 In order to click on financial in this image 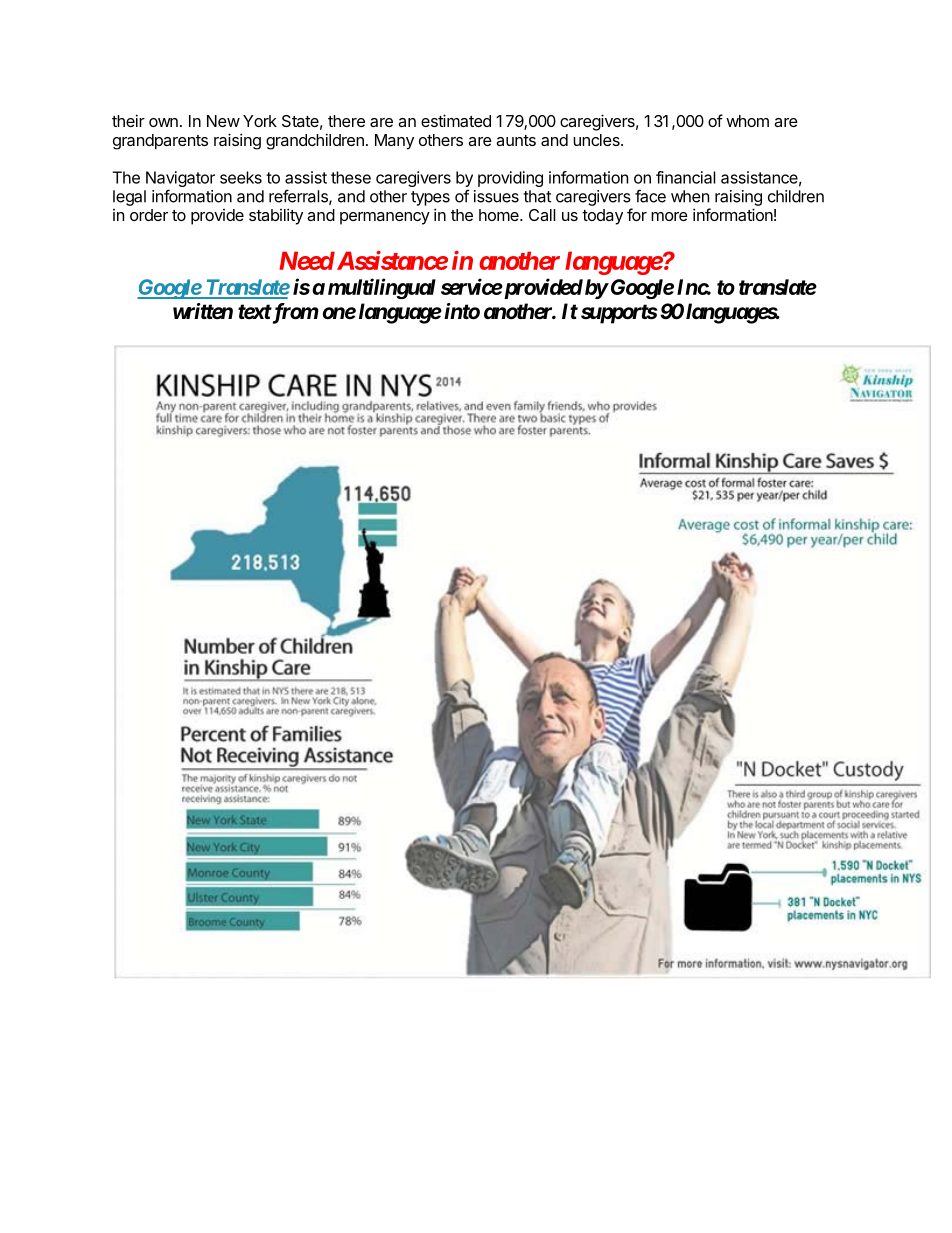, I will do `click(686, 177)`.
